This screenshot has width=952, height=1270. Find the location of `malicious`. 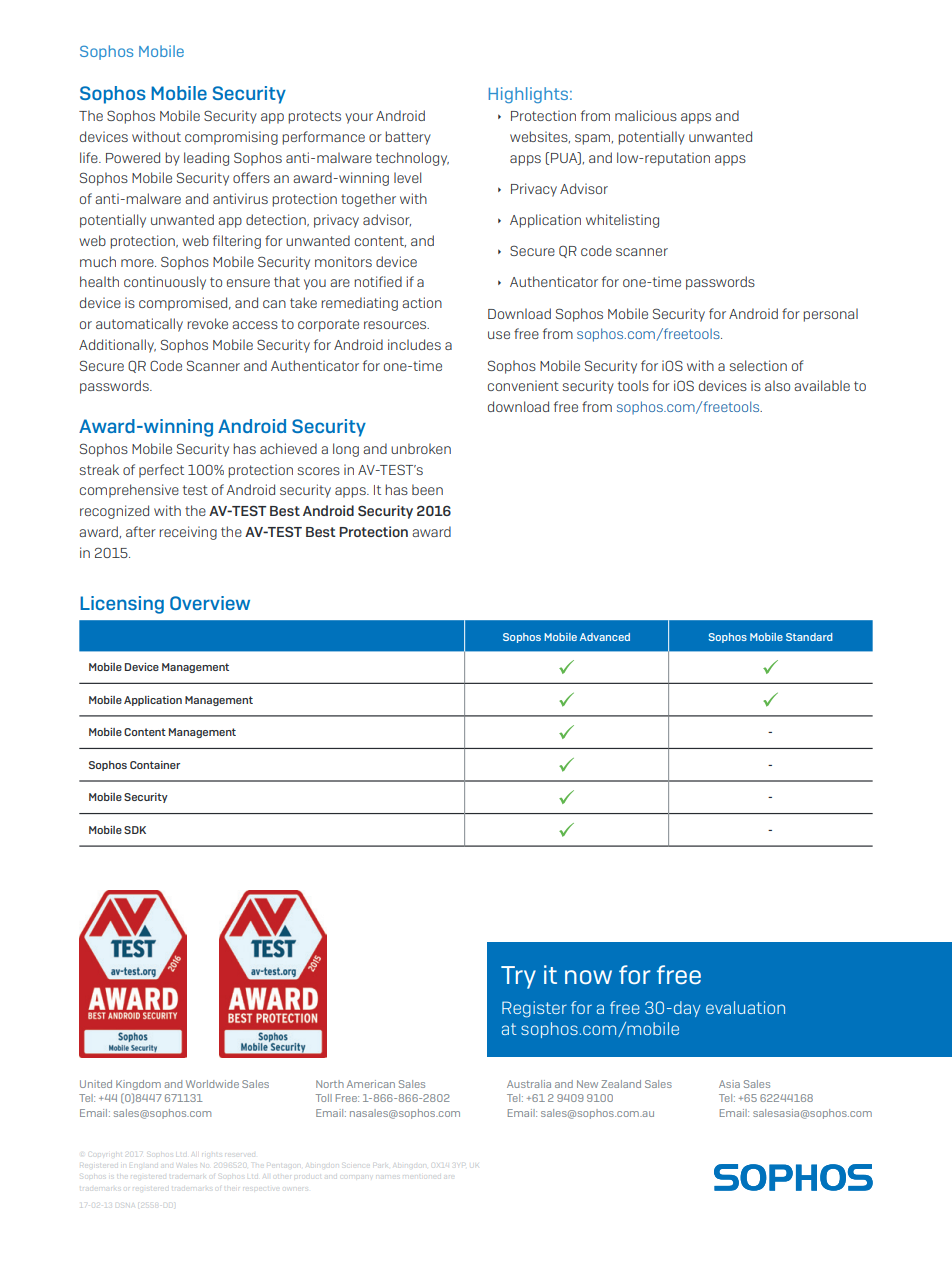

malicious is located at coordinates (646, 115).
